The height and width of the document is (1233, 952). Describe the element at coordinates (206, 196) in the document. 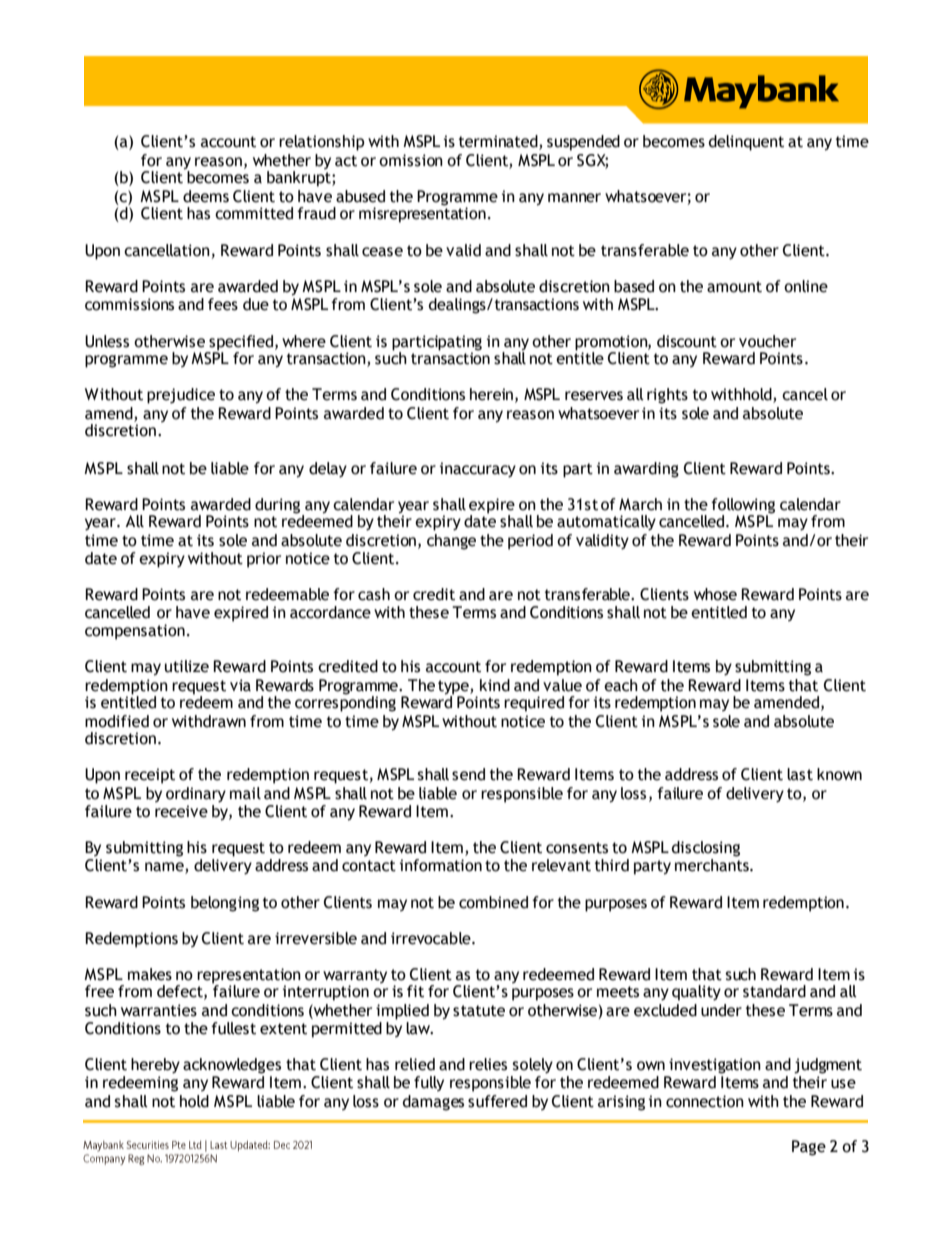

I see `deems` at that location.
